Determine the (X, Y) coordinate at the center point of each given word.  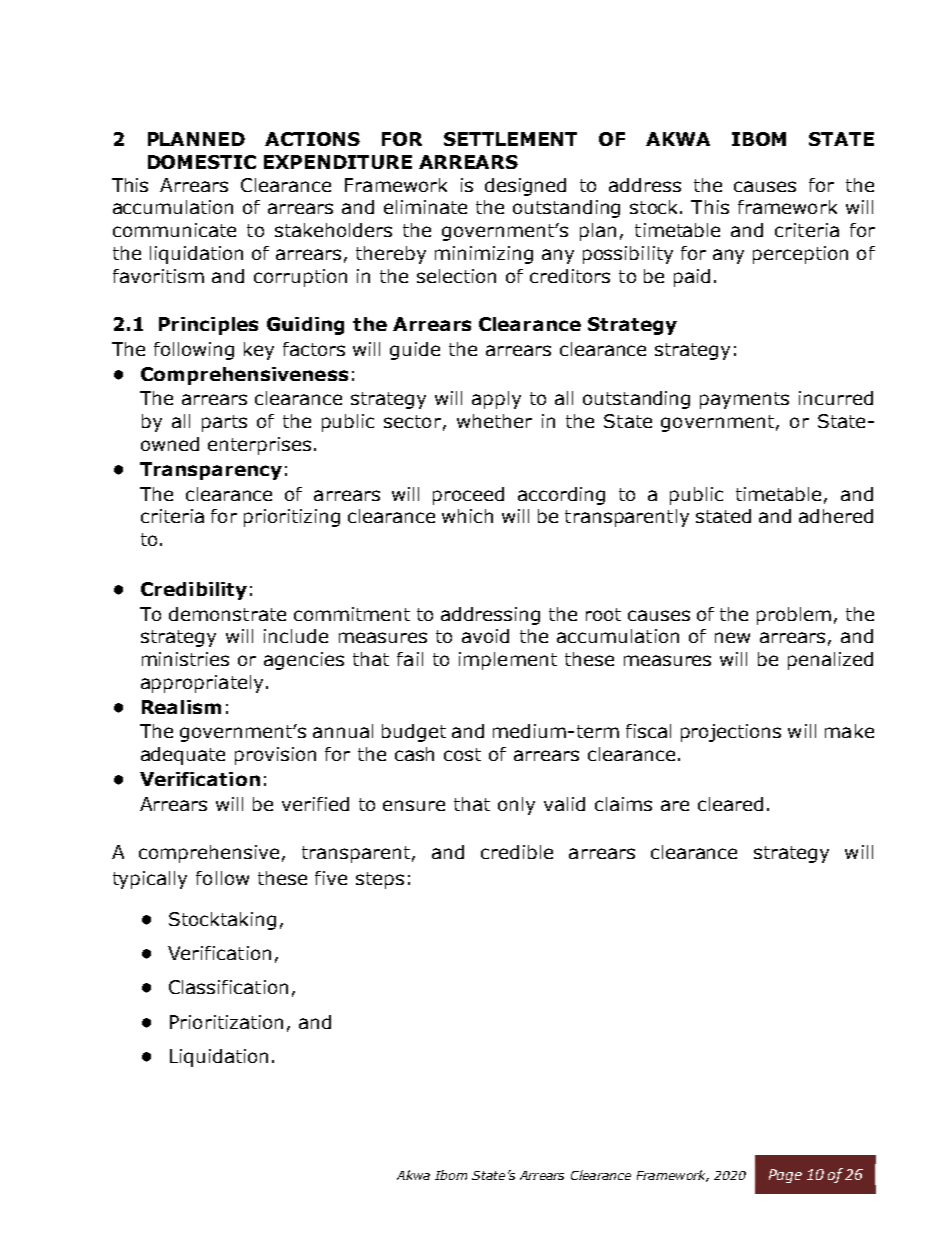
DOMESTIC (202, 162)
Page (785, 1176)
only (516, 806)
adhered (836, 516)
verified (315, 804)
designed (525, 187)
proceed (468, 496)
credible (517, 852)
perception (800, 255)
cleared (730, 804)
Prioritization (226, 1022)
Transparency (211, 471)
